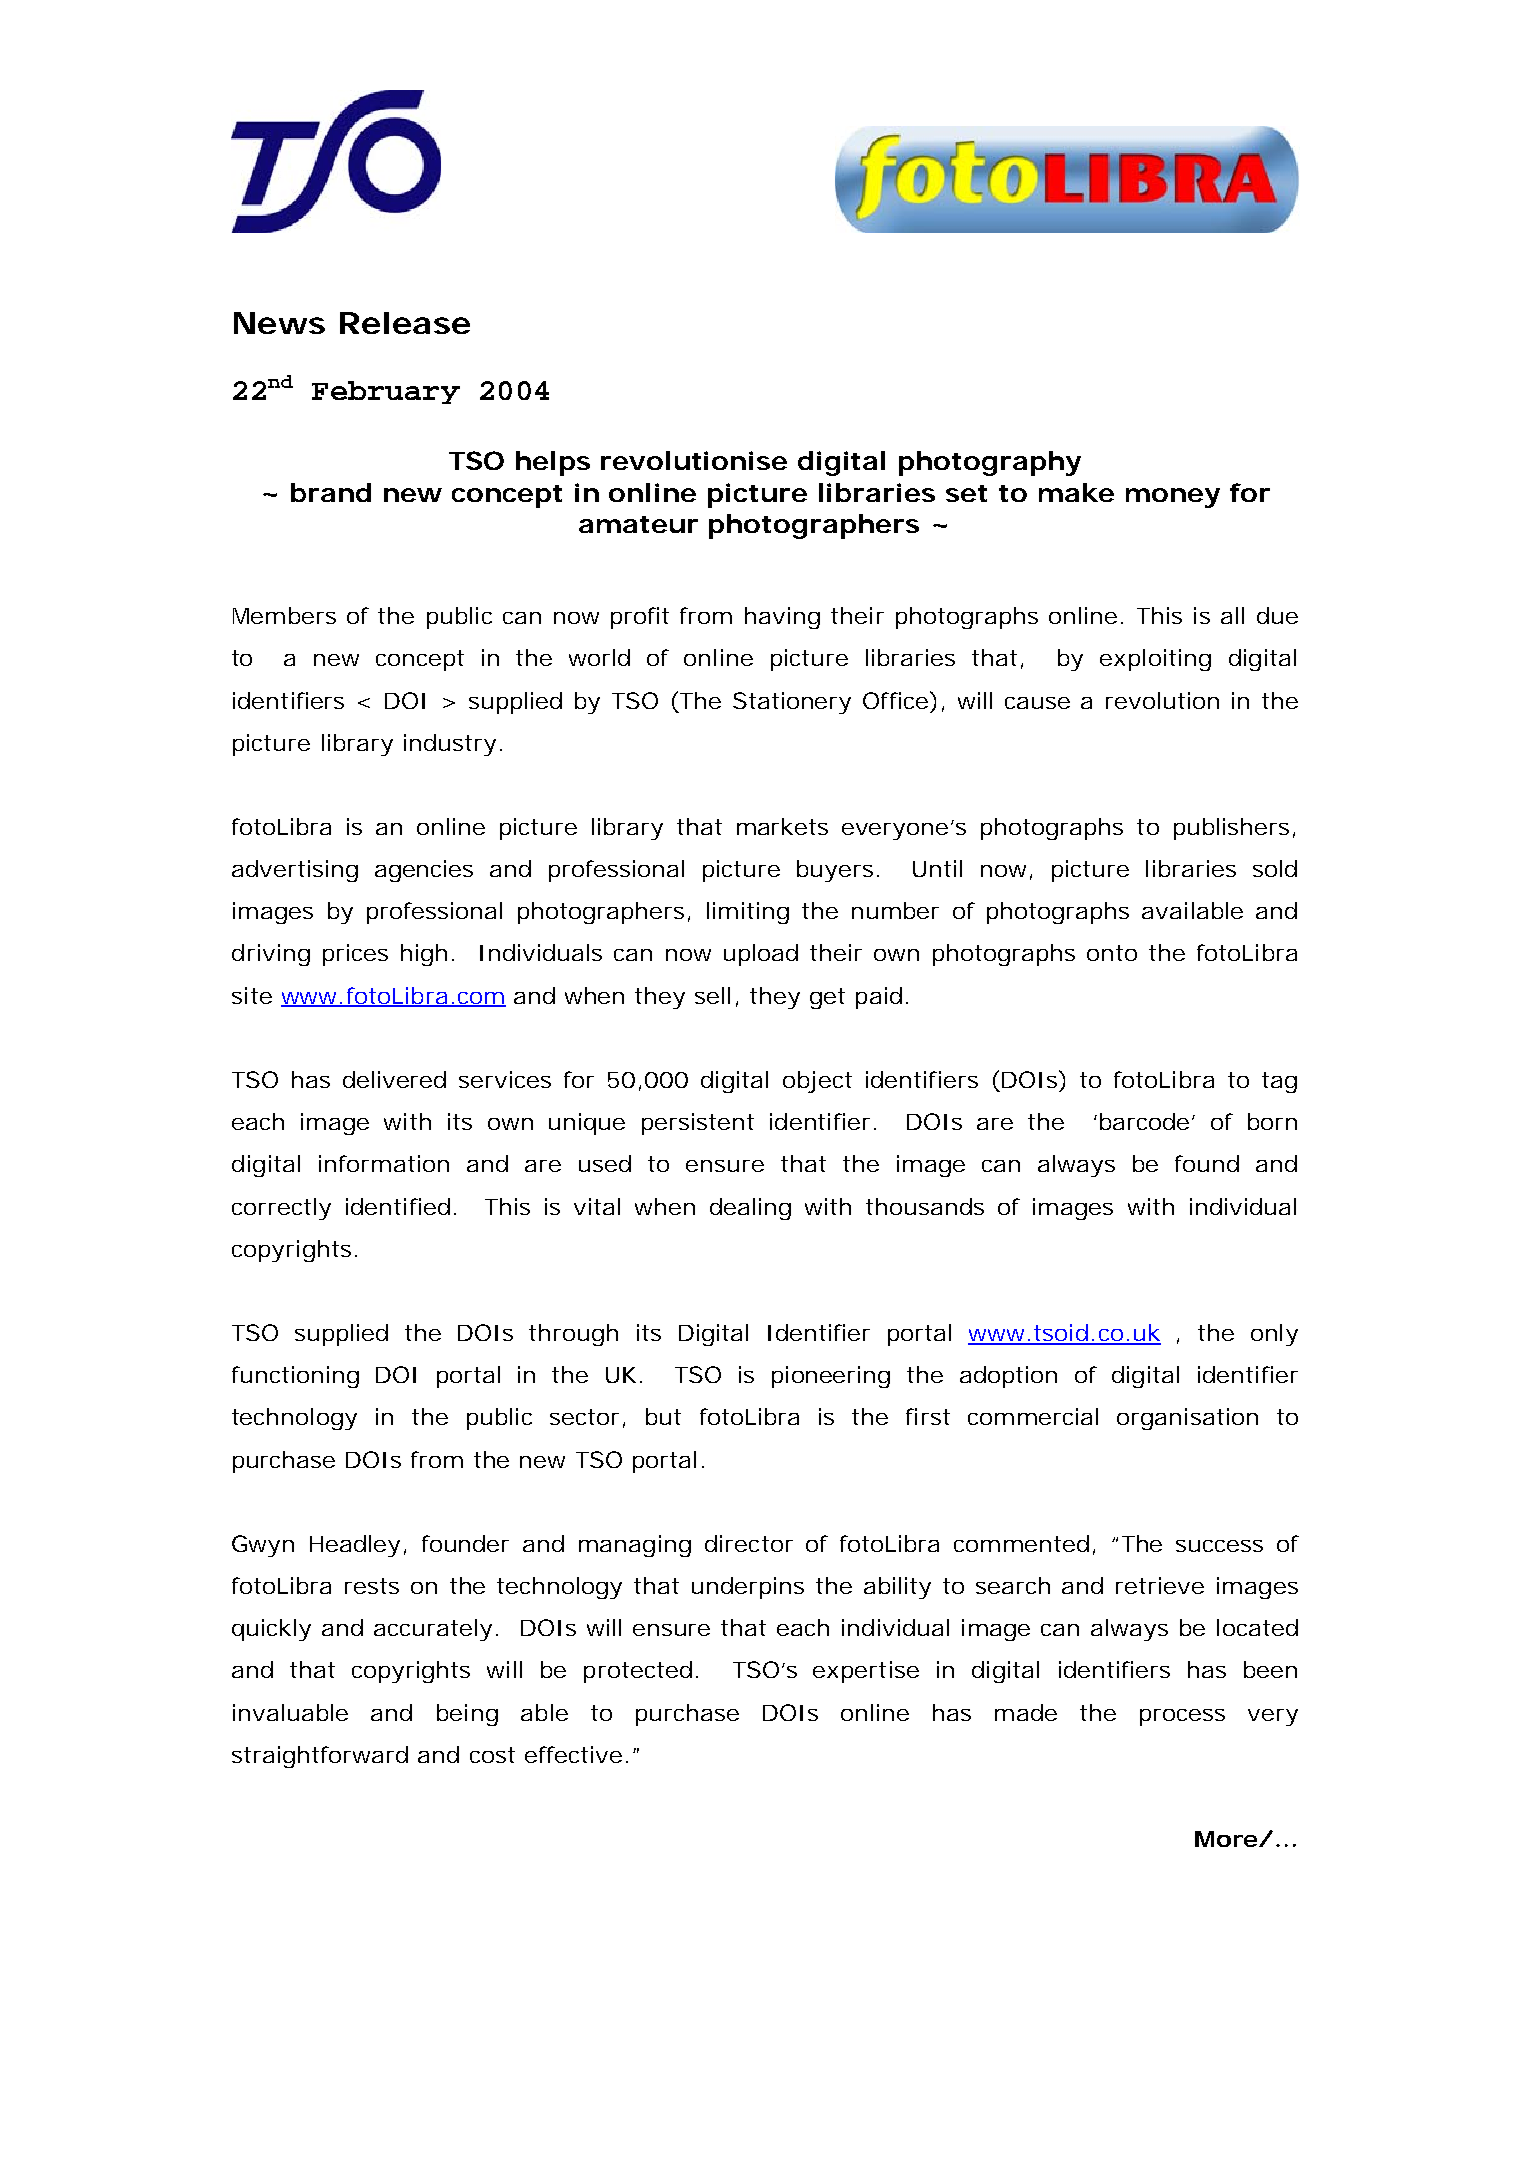  I want to click on helps, so click(553, 463).
